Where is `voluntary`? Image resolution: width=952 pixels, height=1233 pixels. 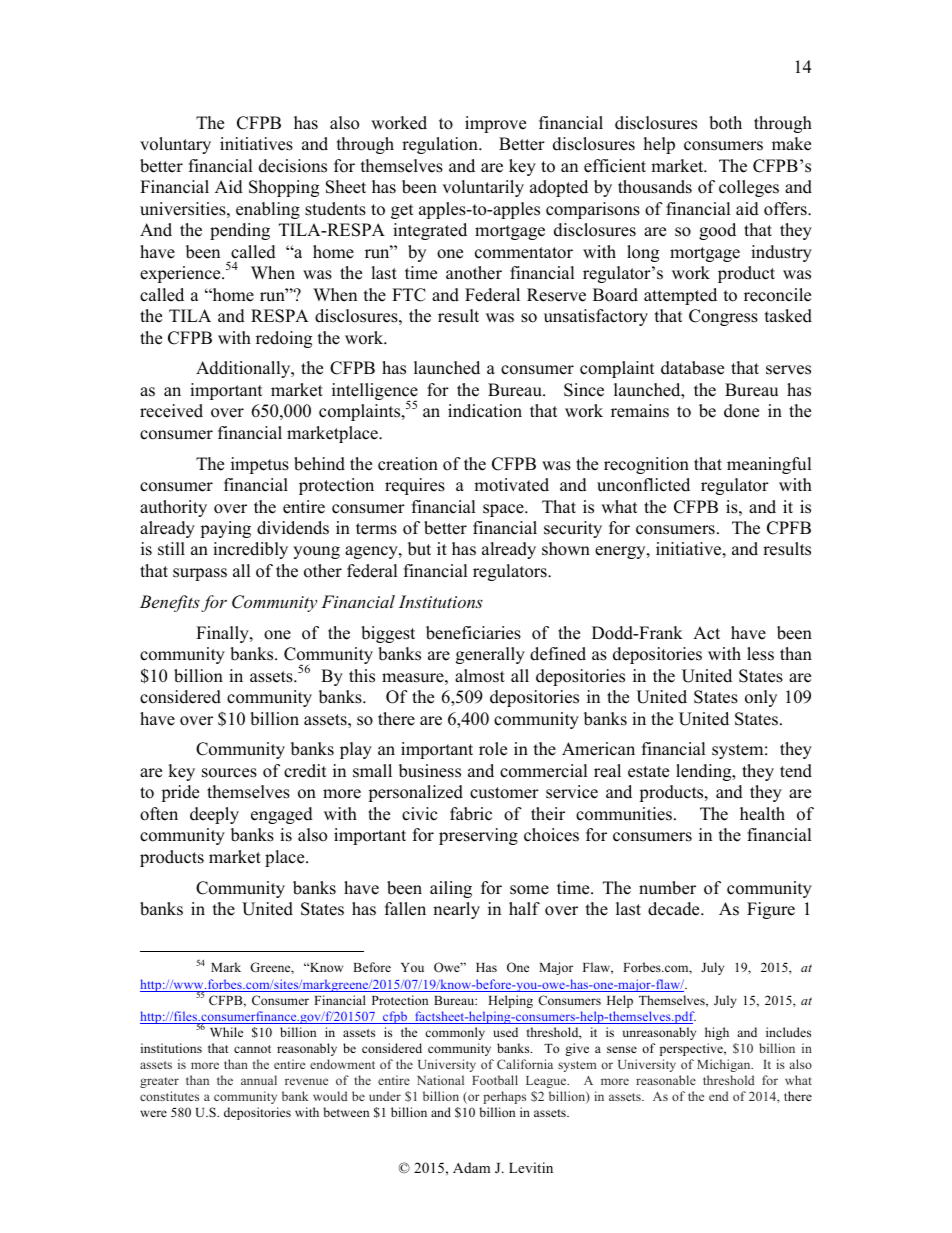 voluntary is located at coordinates (175, 145).
